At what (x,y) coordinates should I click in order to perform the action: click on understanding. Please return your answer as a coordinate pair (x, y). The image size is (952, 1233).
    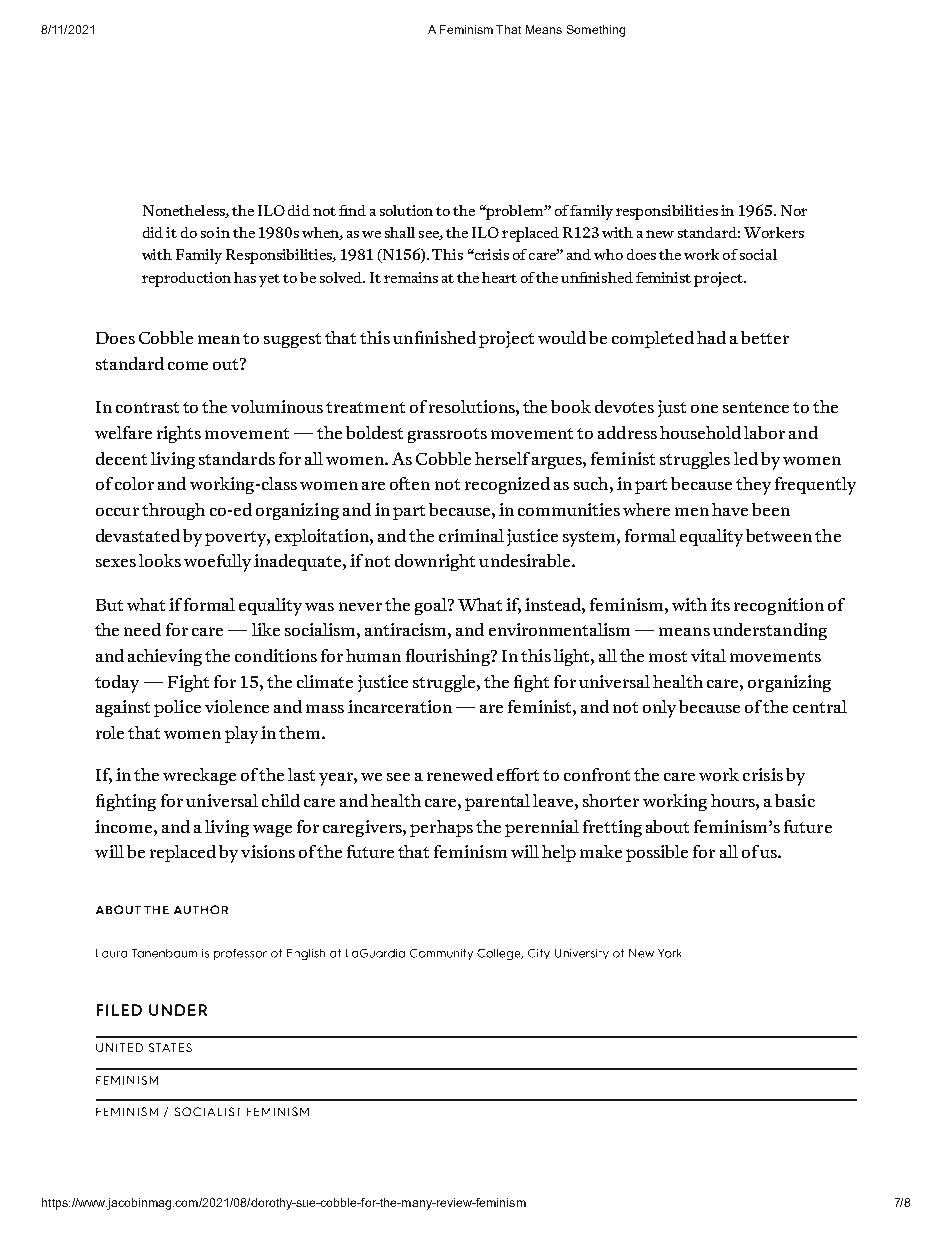
    Looking at the image, I should click on (770, 631).
